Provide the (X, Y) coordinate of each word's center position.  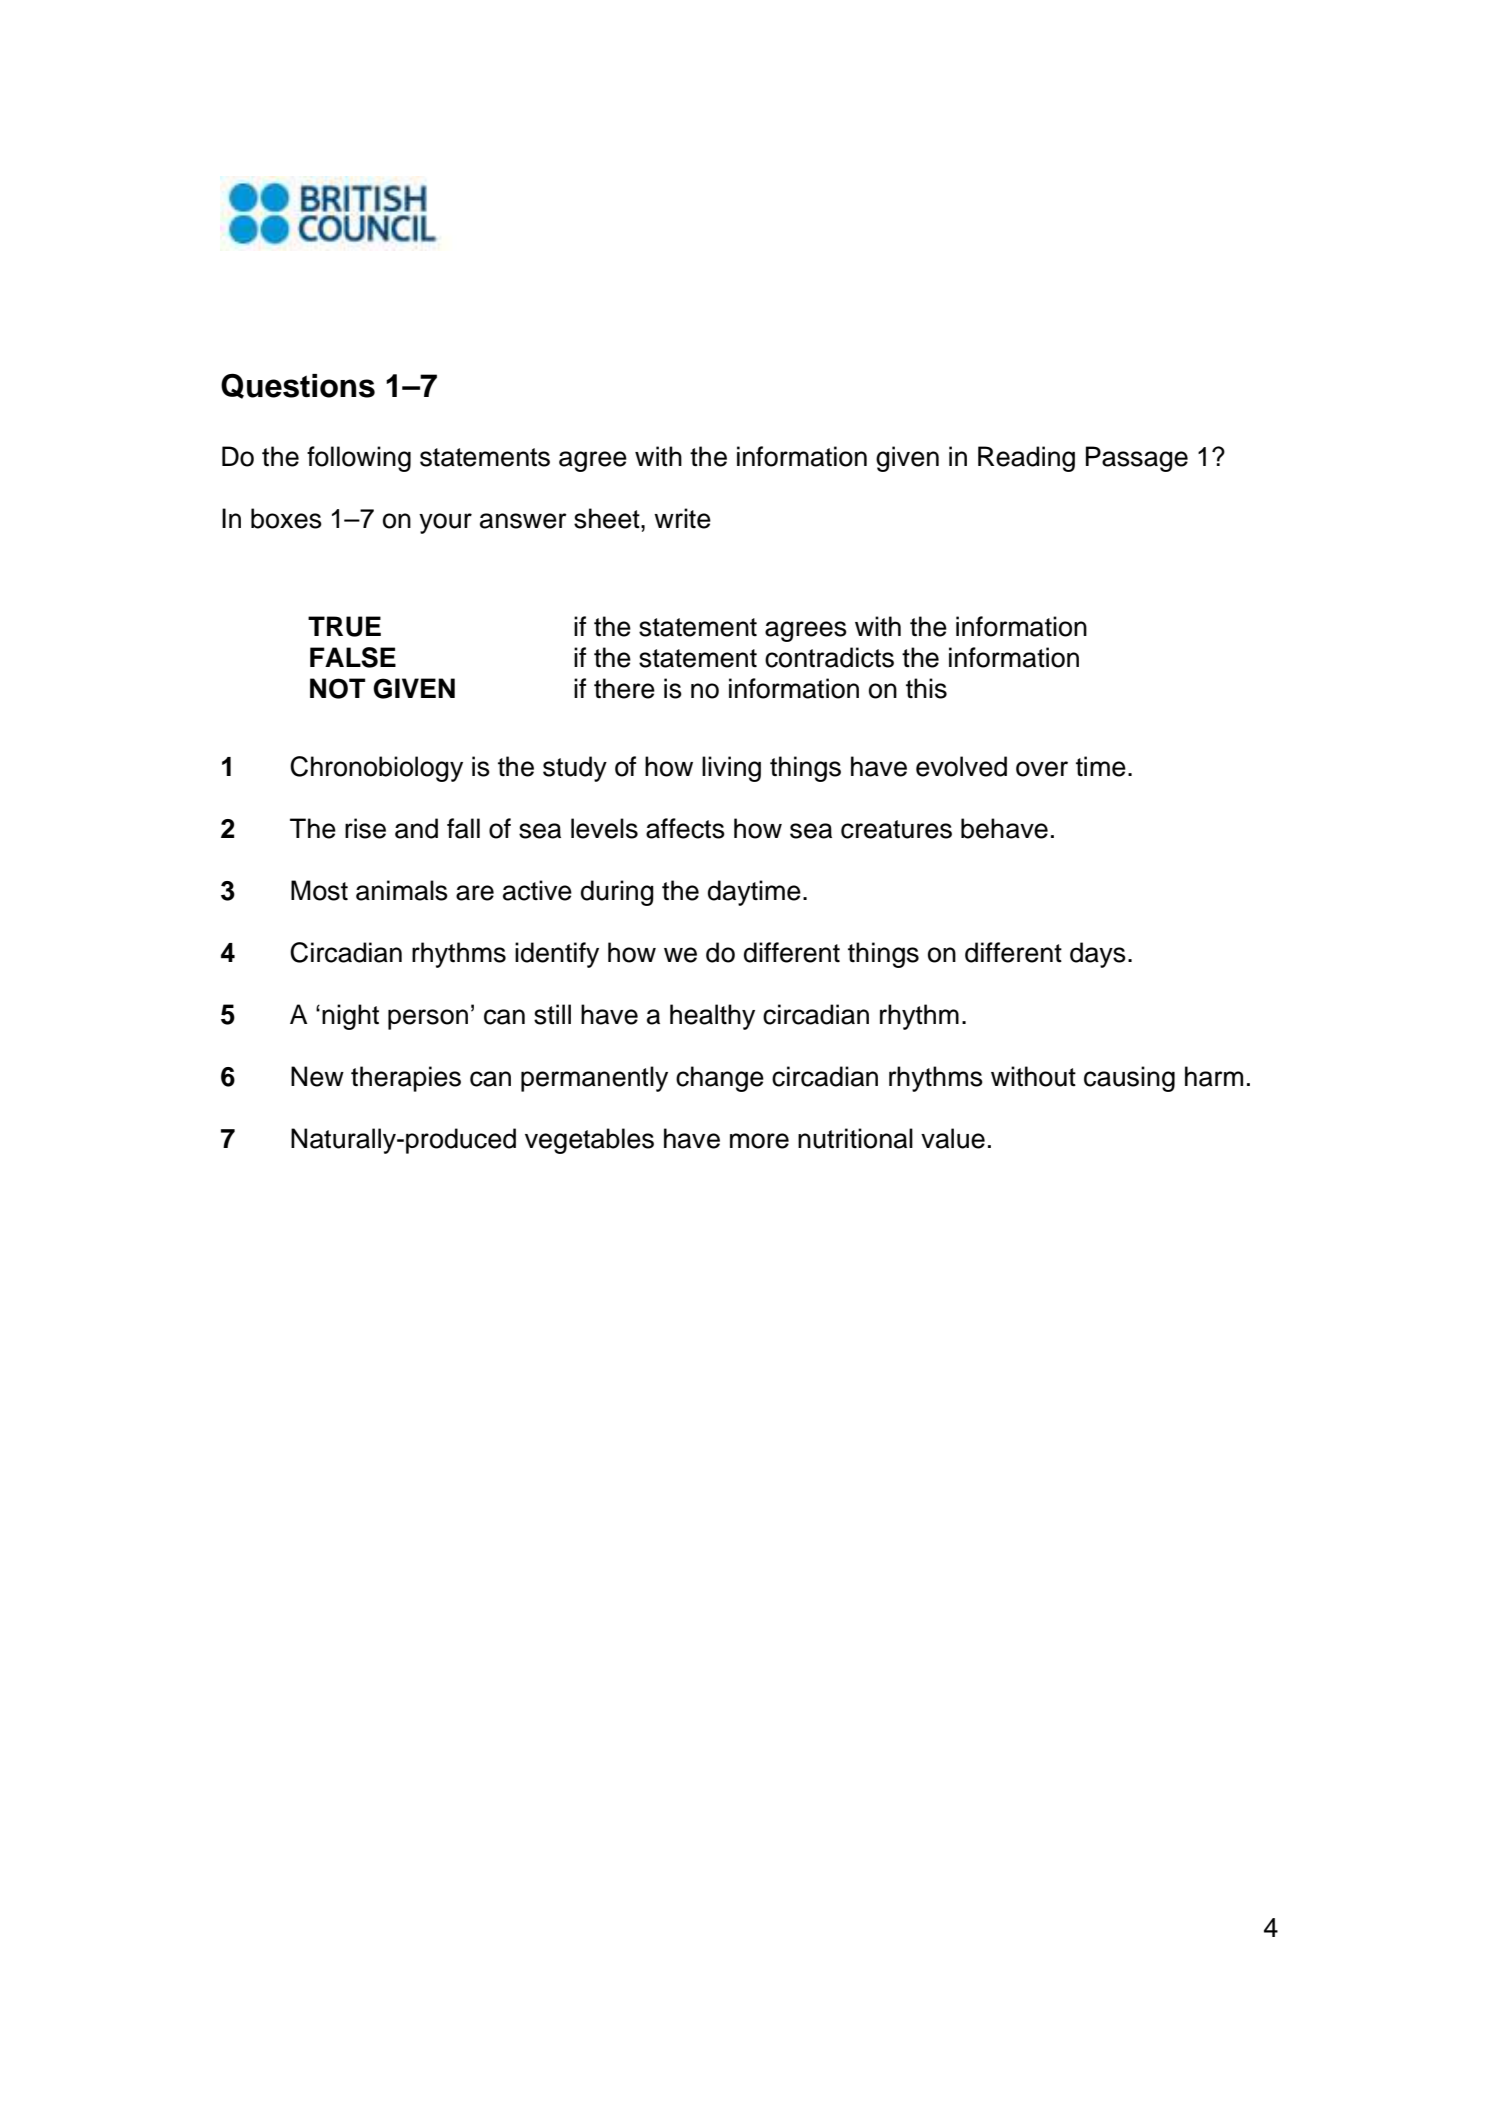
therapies (406, 1079)
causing (1129, 1079)
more (759, 1141)
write (682, 518)
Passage (1137, 459)
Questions (298, 386)
